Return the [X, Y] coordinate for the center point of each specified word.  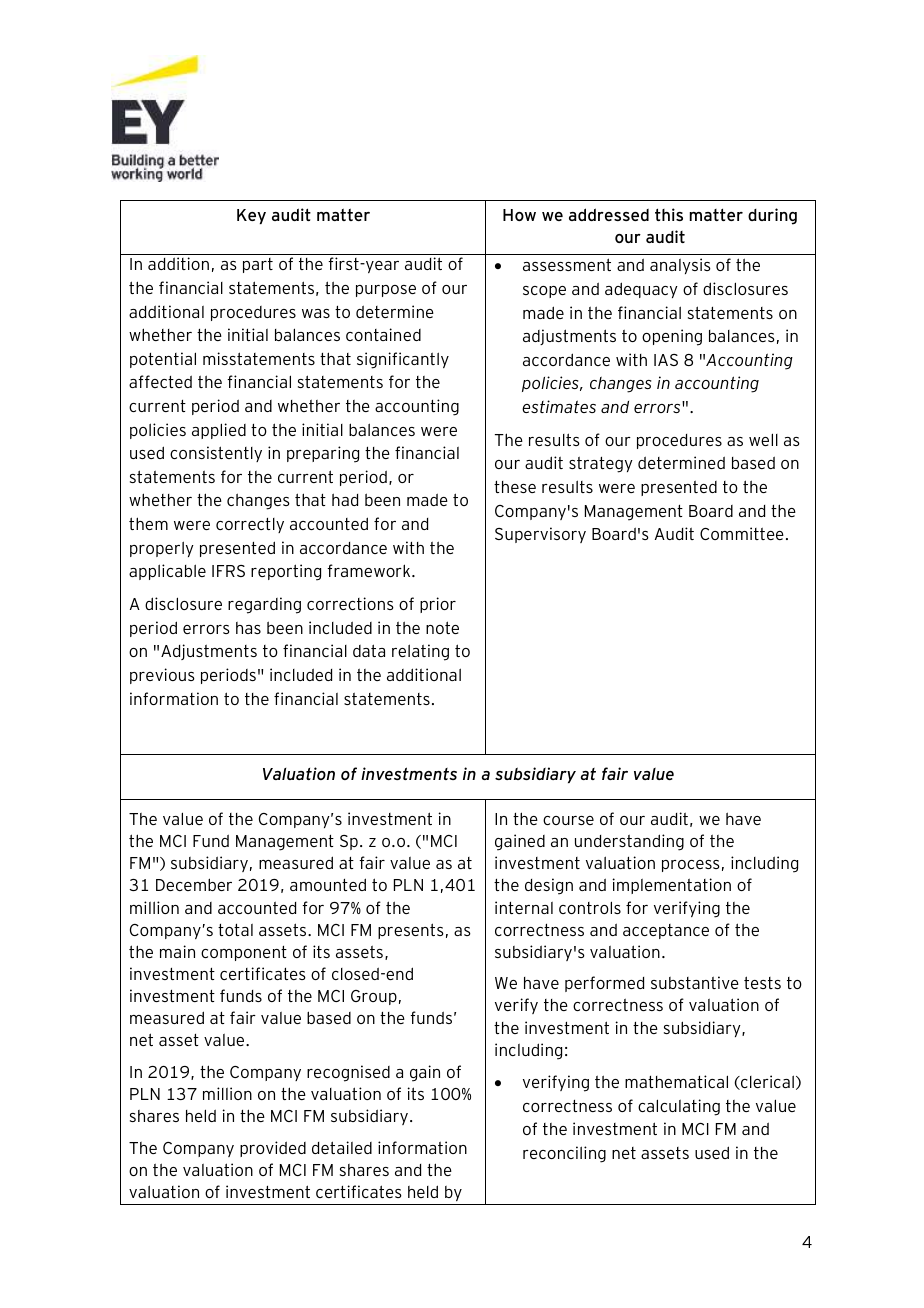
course [568, 820]
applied [219, 431]
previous [162, 676]
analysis [680, 266]
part [258, 265]
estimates [559, 406]
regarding [264, 605]
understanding [629, 842]
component [244, 953]
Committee [742, 533]
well [763, 439]
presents [411, 931]
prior [438, 605]
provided [273, 1149]
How [519, 215]
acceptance [666, 931]
